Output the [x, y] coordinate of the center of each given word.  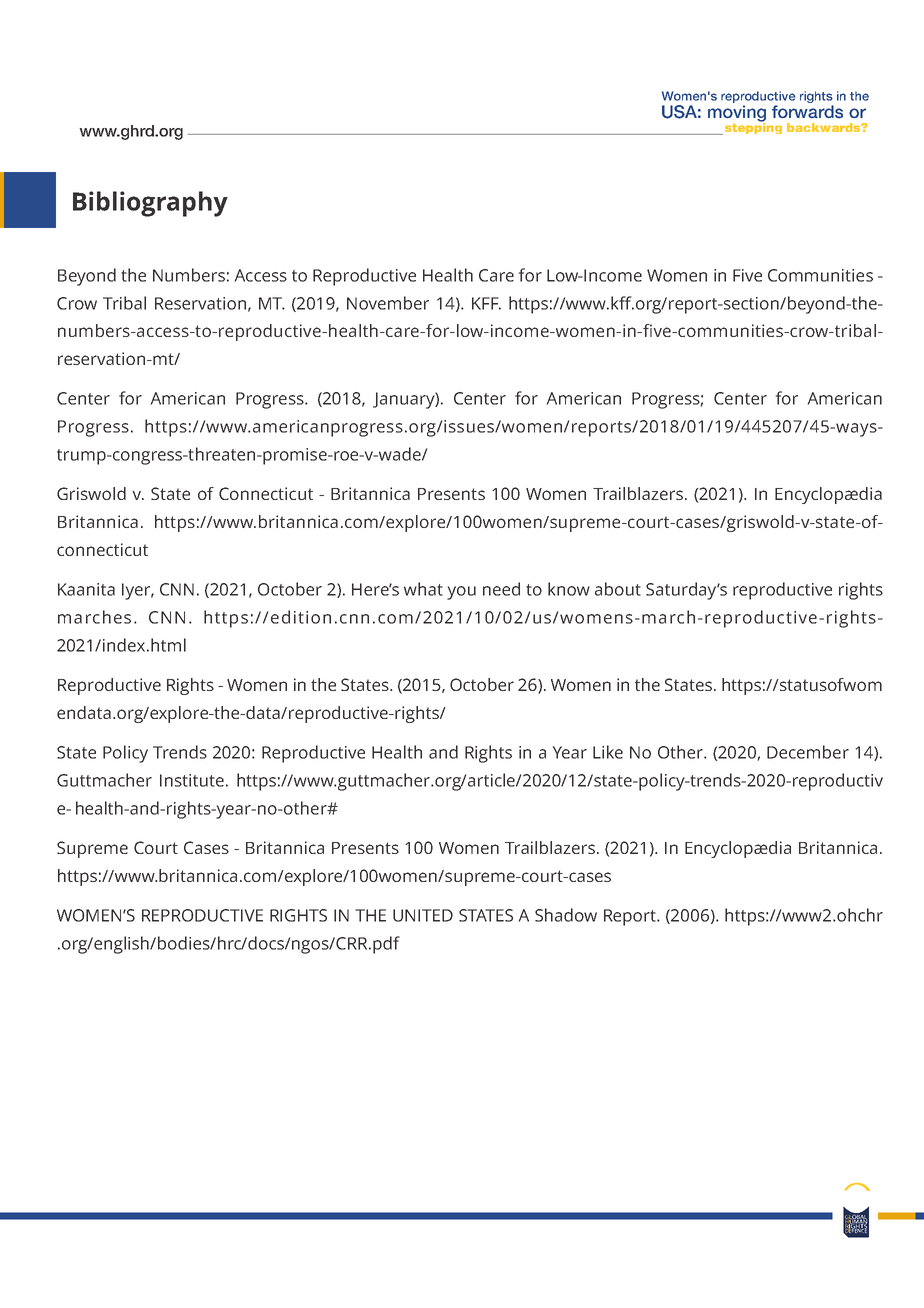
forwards [807, 112]
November [388, 303]
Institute [192, 780]
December [808, 752]
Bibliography [150, 204]
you [461, 593]
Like [608, 752]
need [501, 589]
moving [737, 114]
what [423, 589]
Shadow [566, 915]
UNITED [423, 915]
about [618, 589]
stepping [752, 127]
